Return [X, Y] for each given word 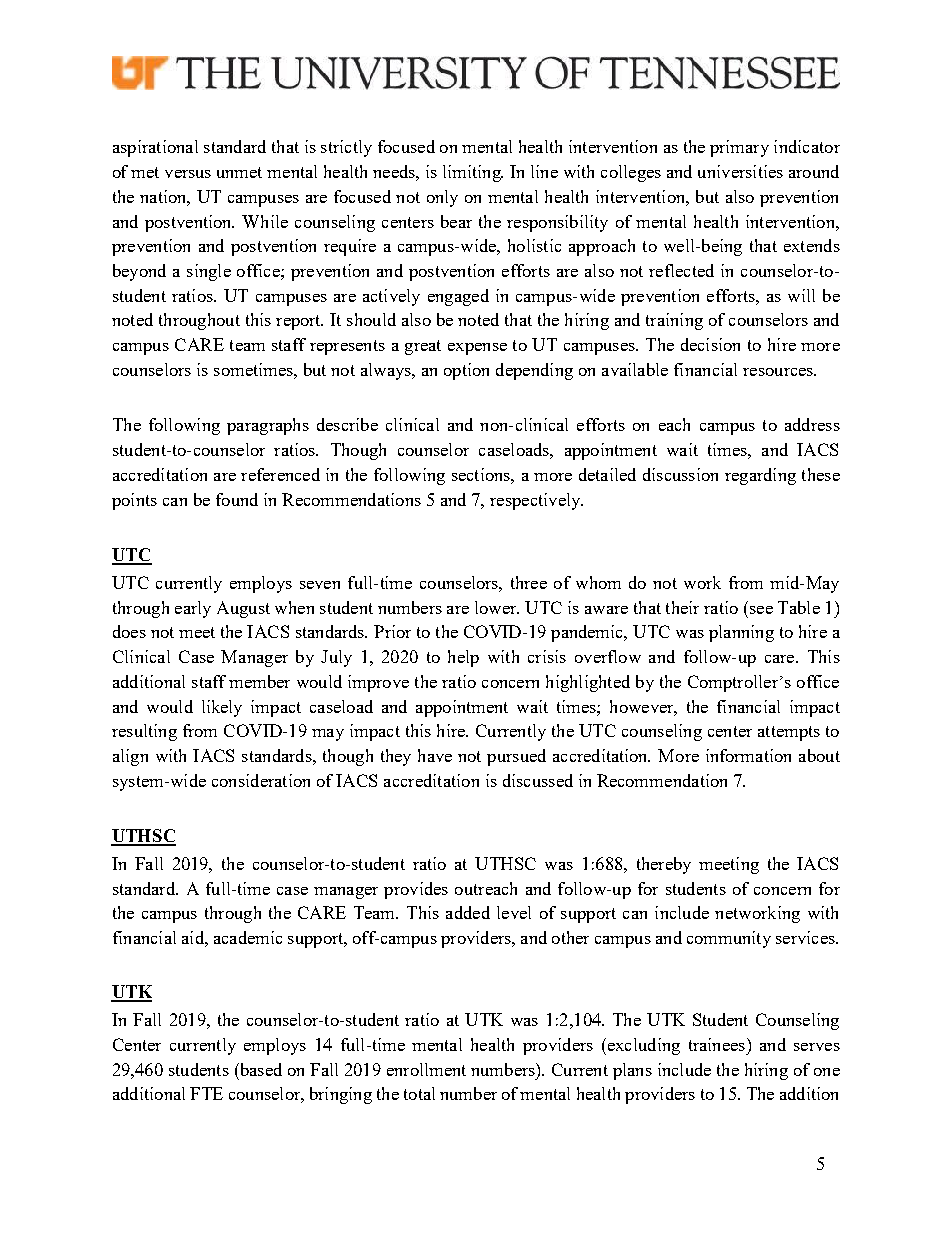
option [466, 371]
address [812, 424]
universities [740, 171]
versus [188, 174]
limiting [473, 173]
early [193, 609]
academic [248, 937]
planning [741, 633]
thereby [664, 865]
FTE [206, 1093]
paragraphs [268, 426]
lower [497, 607]
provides [416, 890]
